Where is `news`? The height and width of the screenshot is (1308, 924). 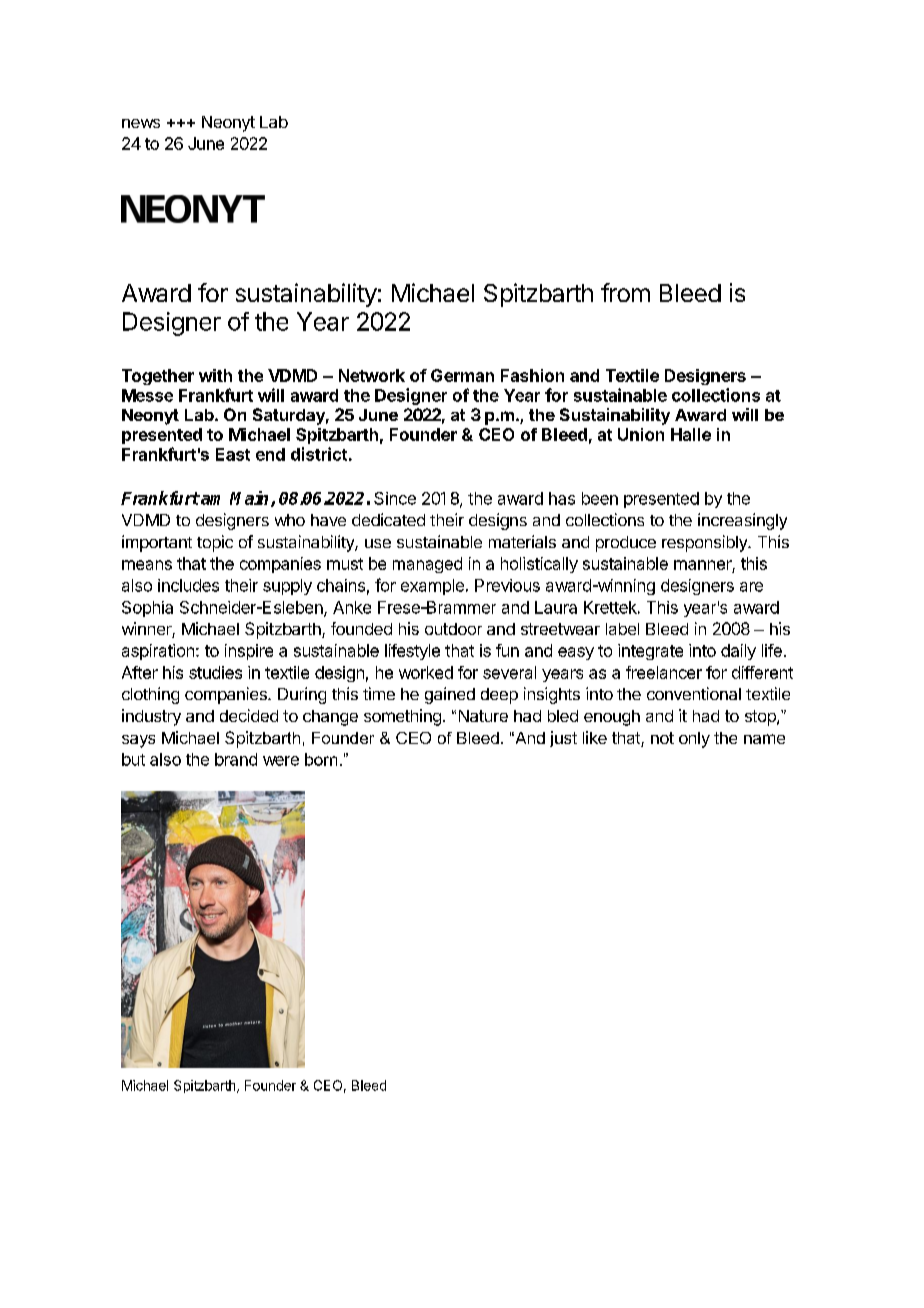
news is located at coordinates (141, 123).
